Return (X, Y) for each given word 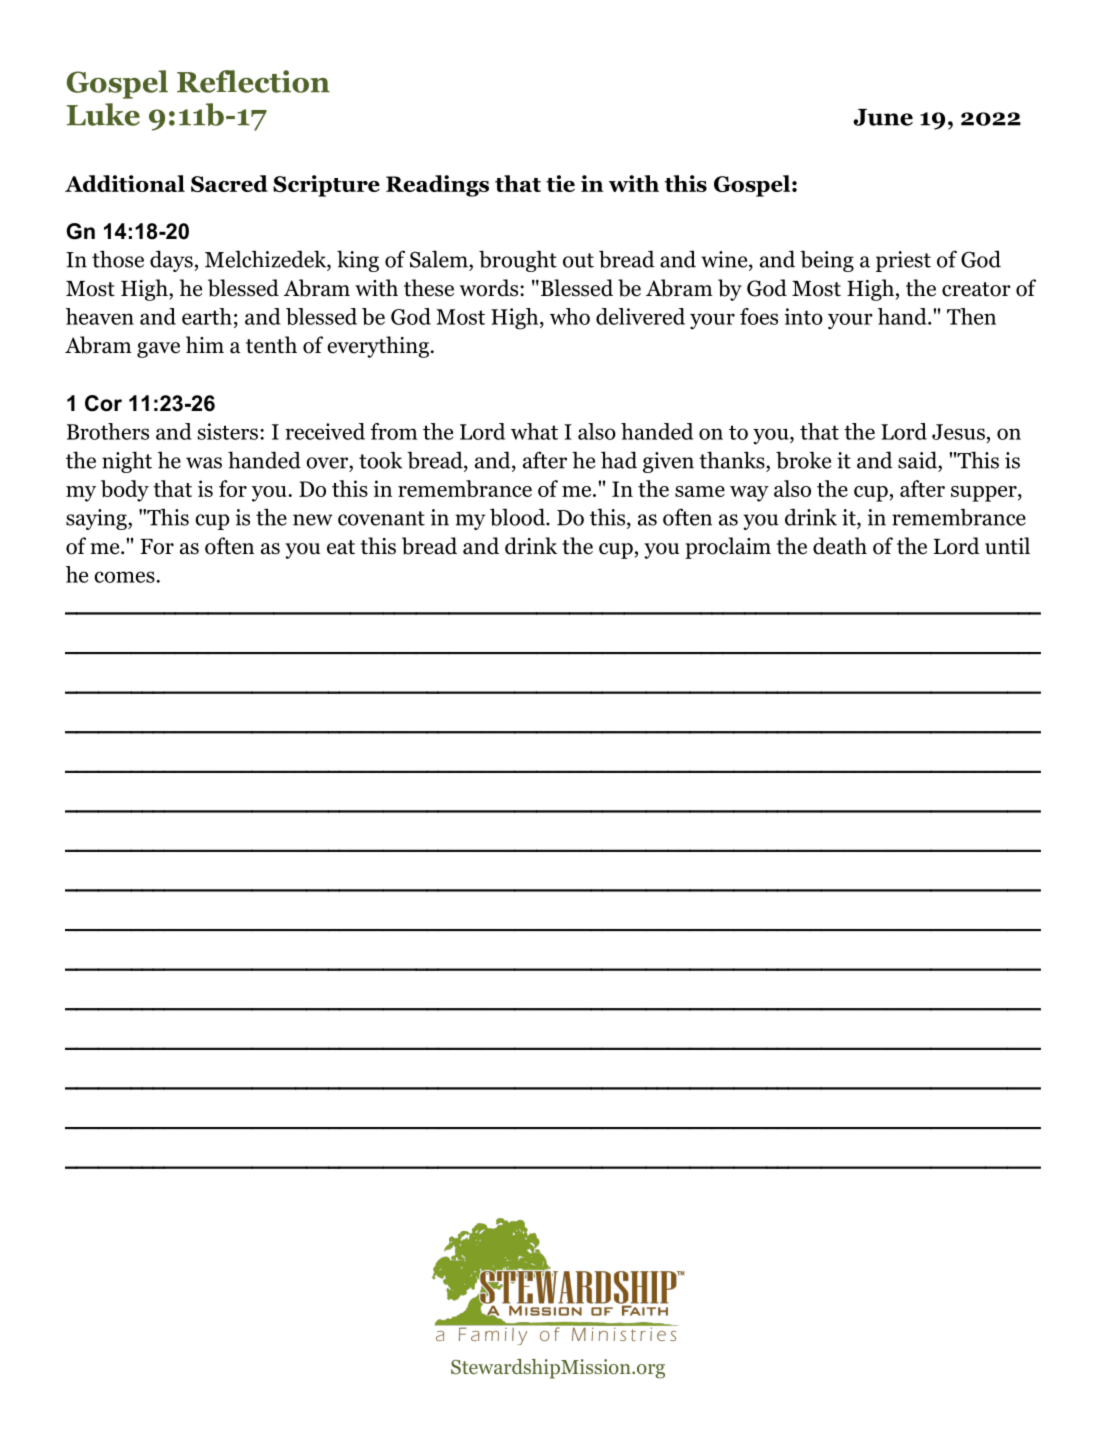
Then (971, 316)
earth (207, 316)
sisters (227, 431)
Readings (437, 186)
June (883, 117)
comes (124, 577)
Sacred (229, 183)
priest (903, 261)
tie (560, 183)
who (570, 316)
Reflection (253, 81)
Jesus (958, 432)
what (534, 431)
